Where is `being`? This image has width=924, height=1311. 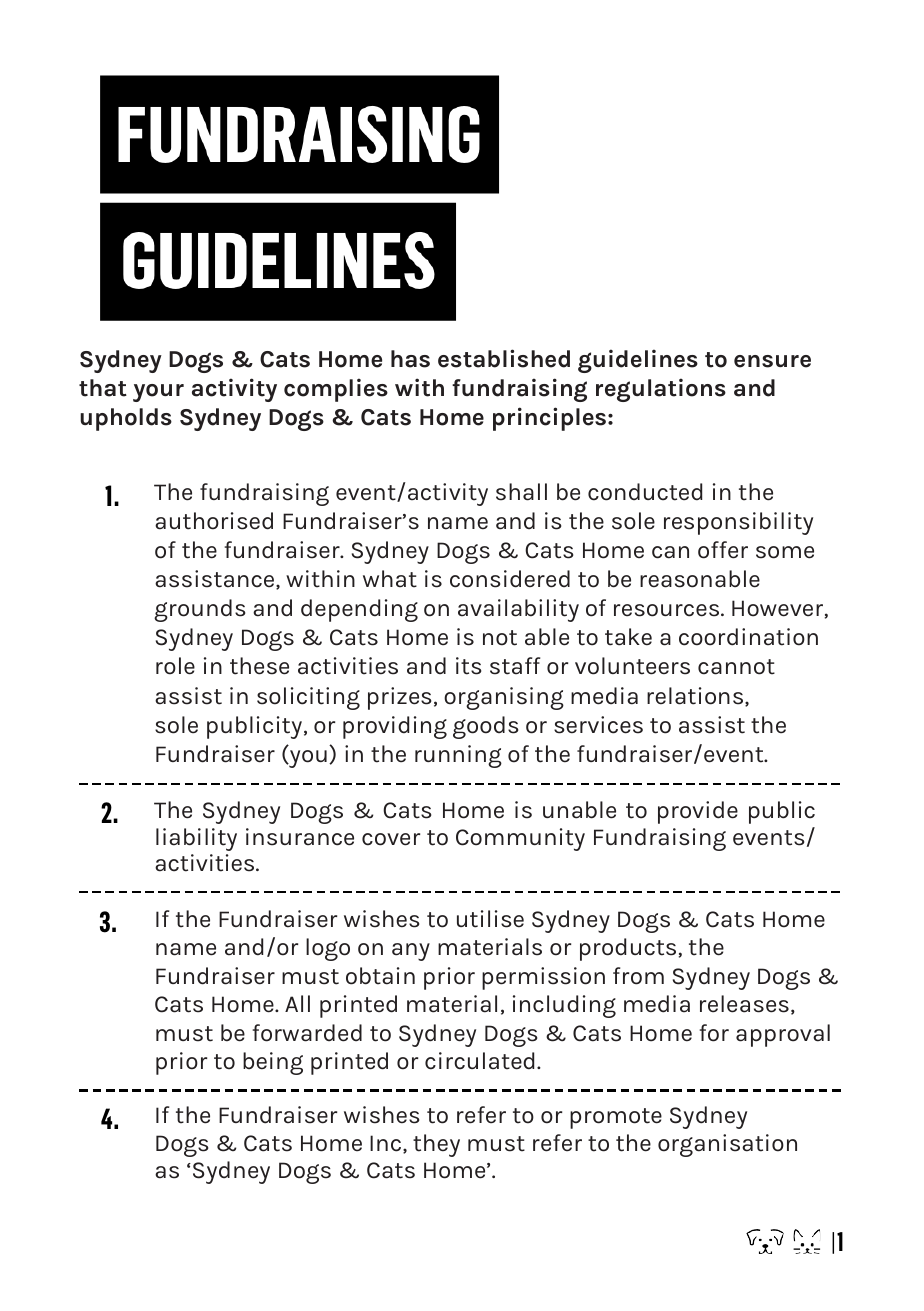
being is located at coordinates (273, 1063).
